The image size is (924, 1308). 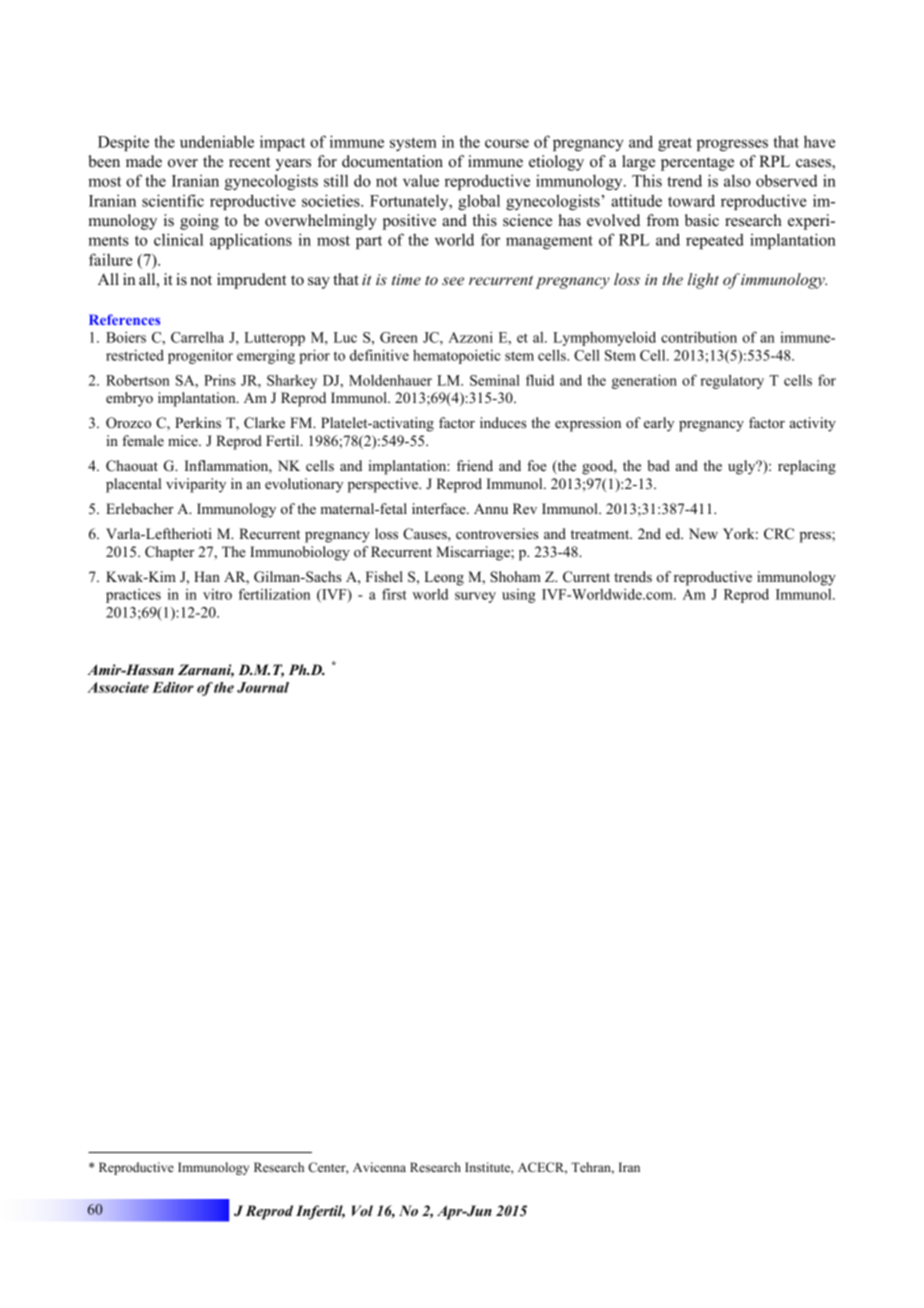 What do you see at coordinates (124, 319) in the screenshot?
I see `References` at bounding box center [124, 319].
